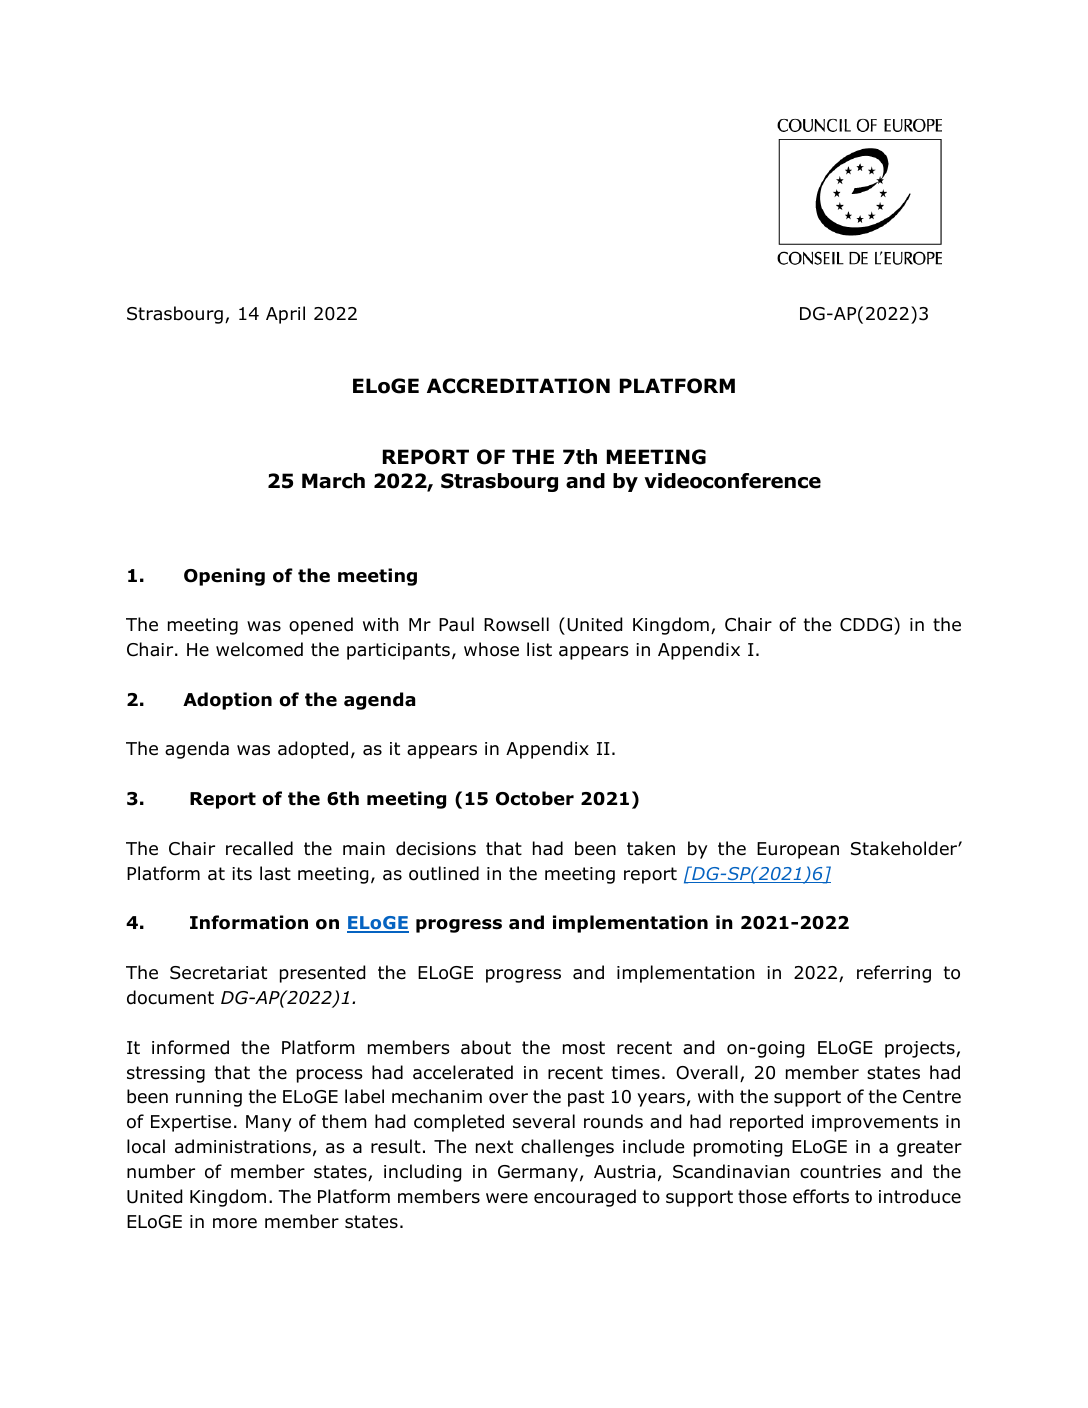  What do you see at coordinates (535, 798) in the page?
I see `October` at bounding box center [535, 798].
